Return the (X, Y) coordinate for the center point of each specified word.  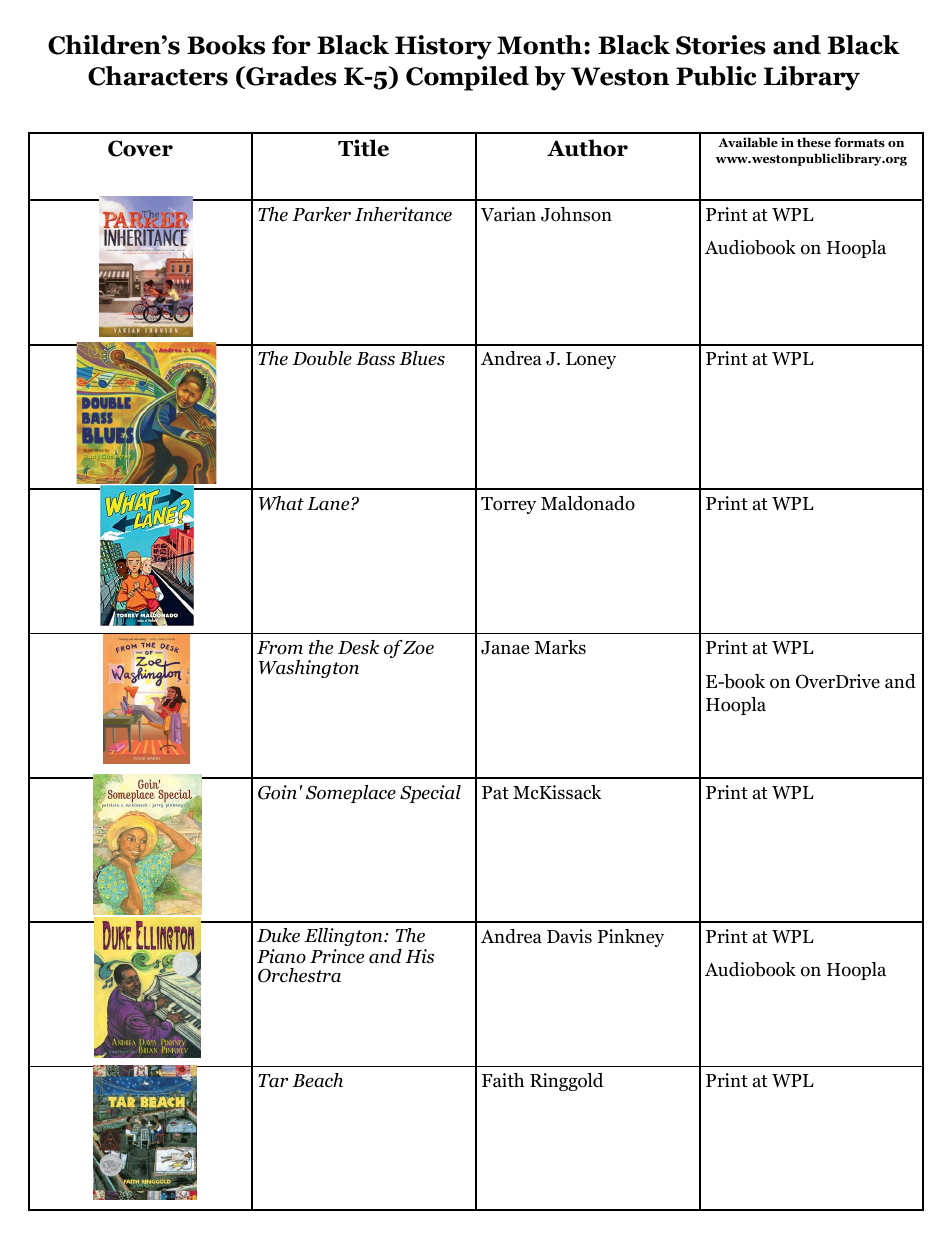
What (281, 503)
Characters (158, 76)
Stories (721, 45)
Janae (505, 648)
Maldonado (588, 503)
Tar (273, 1081)
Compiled (467, 78)
